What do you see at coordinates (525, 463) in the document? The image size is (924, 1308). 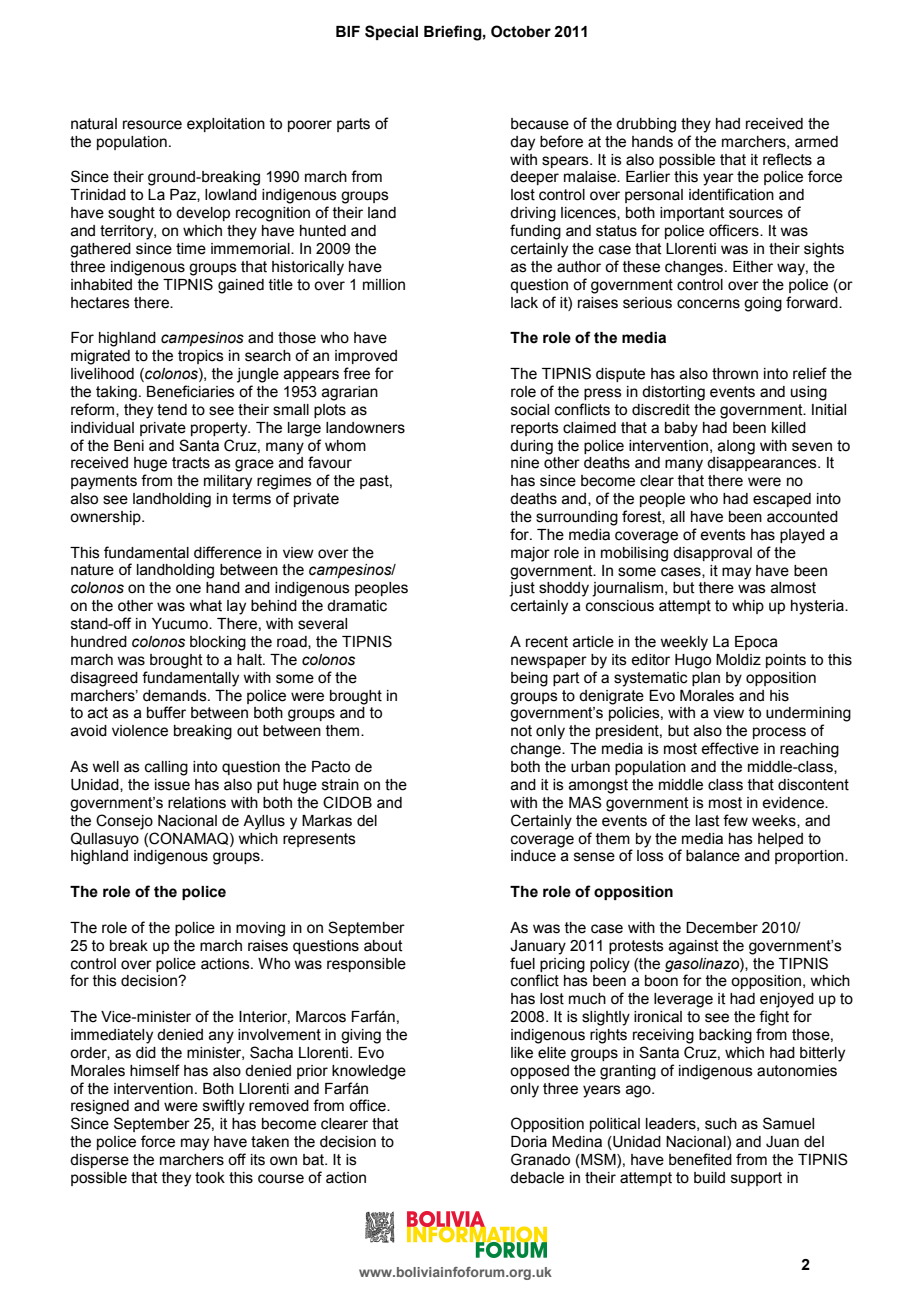 I see `nine` at bounding box center [525, 463].
